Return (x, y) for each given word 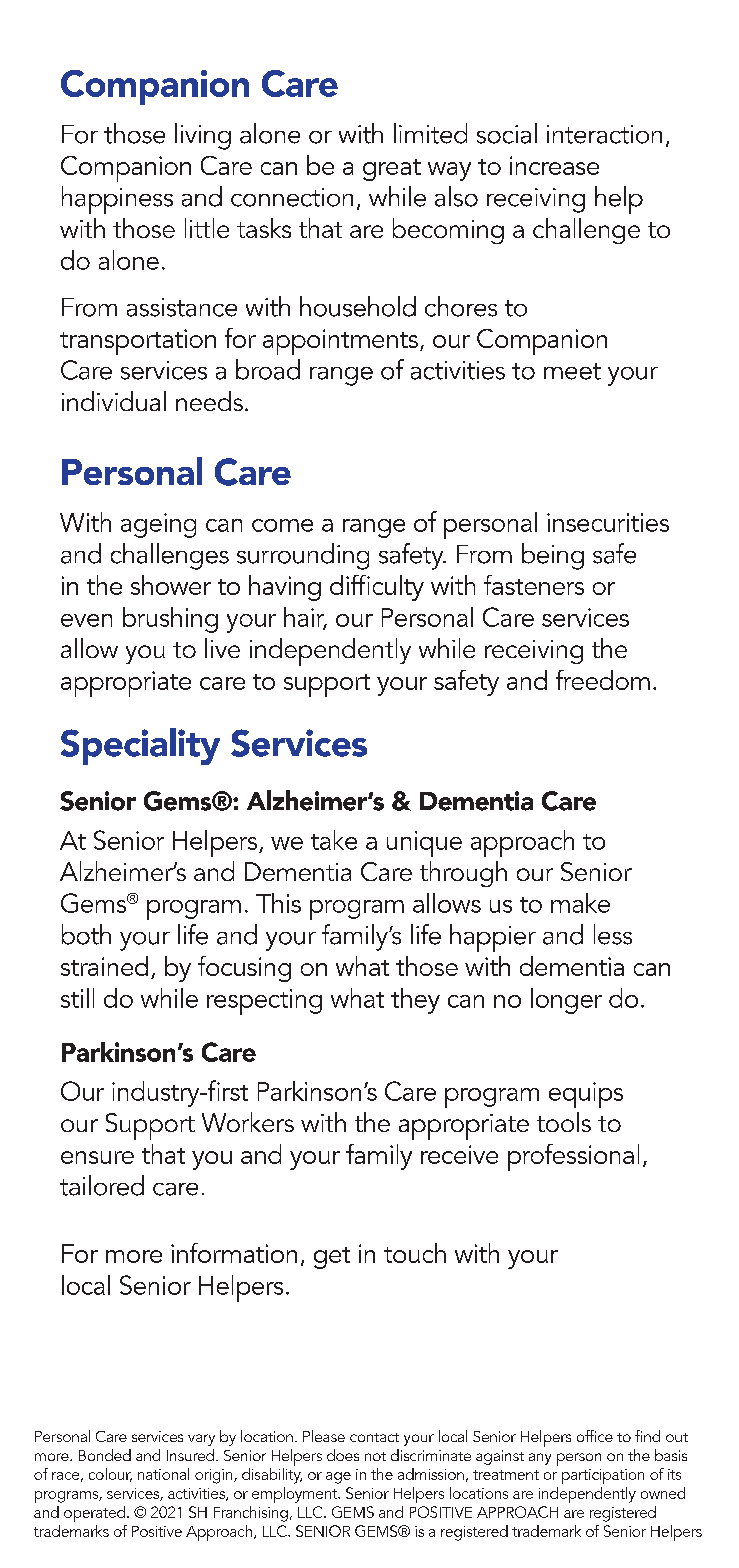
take (334, 840)
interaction (604, 134)
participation (603, 1476)
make (580, 903)
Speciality (140, 746)
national (163, 1474)
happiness (117, 200)
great (392, 170)
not (375, 1456)
